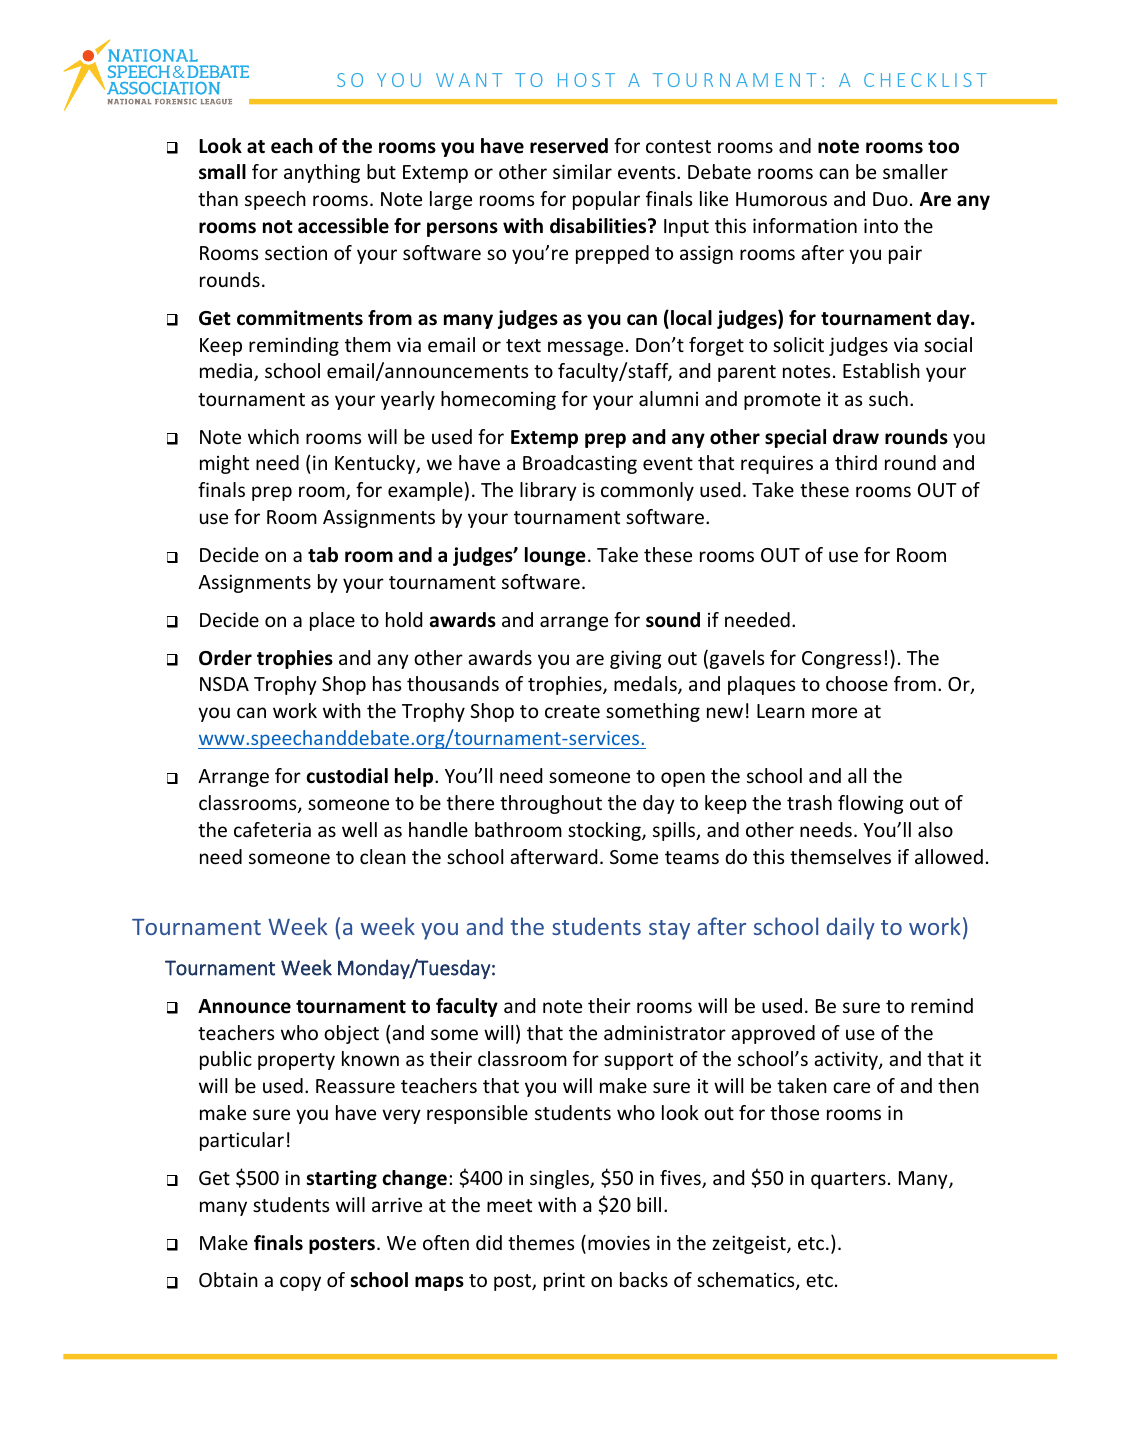 This screenshot has width=1123, height=1453. What do you see at coordinates (300, 1283) in the screenshot?
I see `copy` at bounding box center [300, 1283].
